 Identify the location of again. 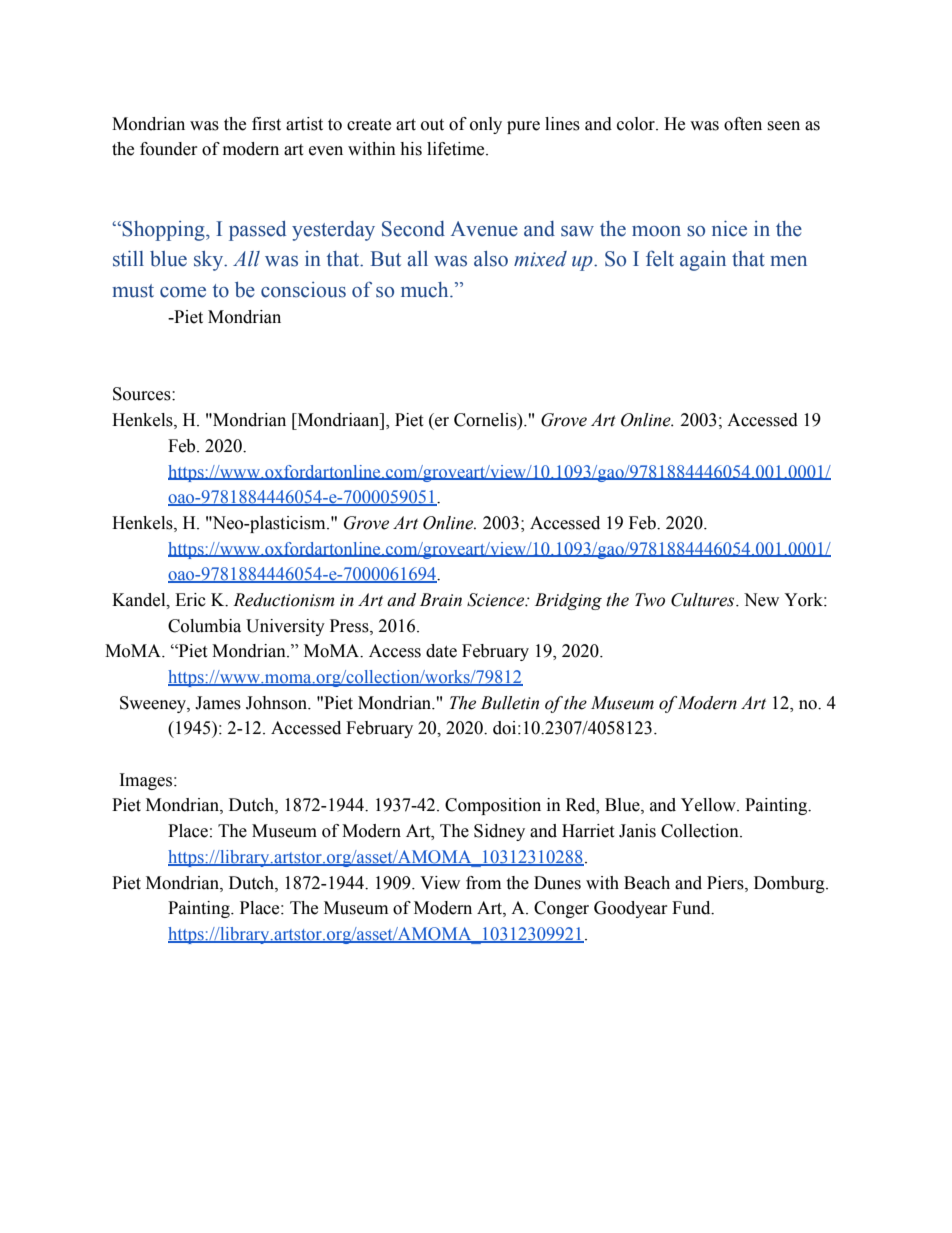
(703, 261).
